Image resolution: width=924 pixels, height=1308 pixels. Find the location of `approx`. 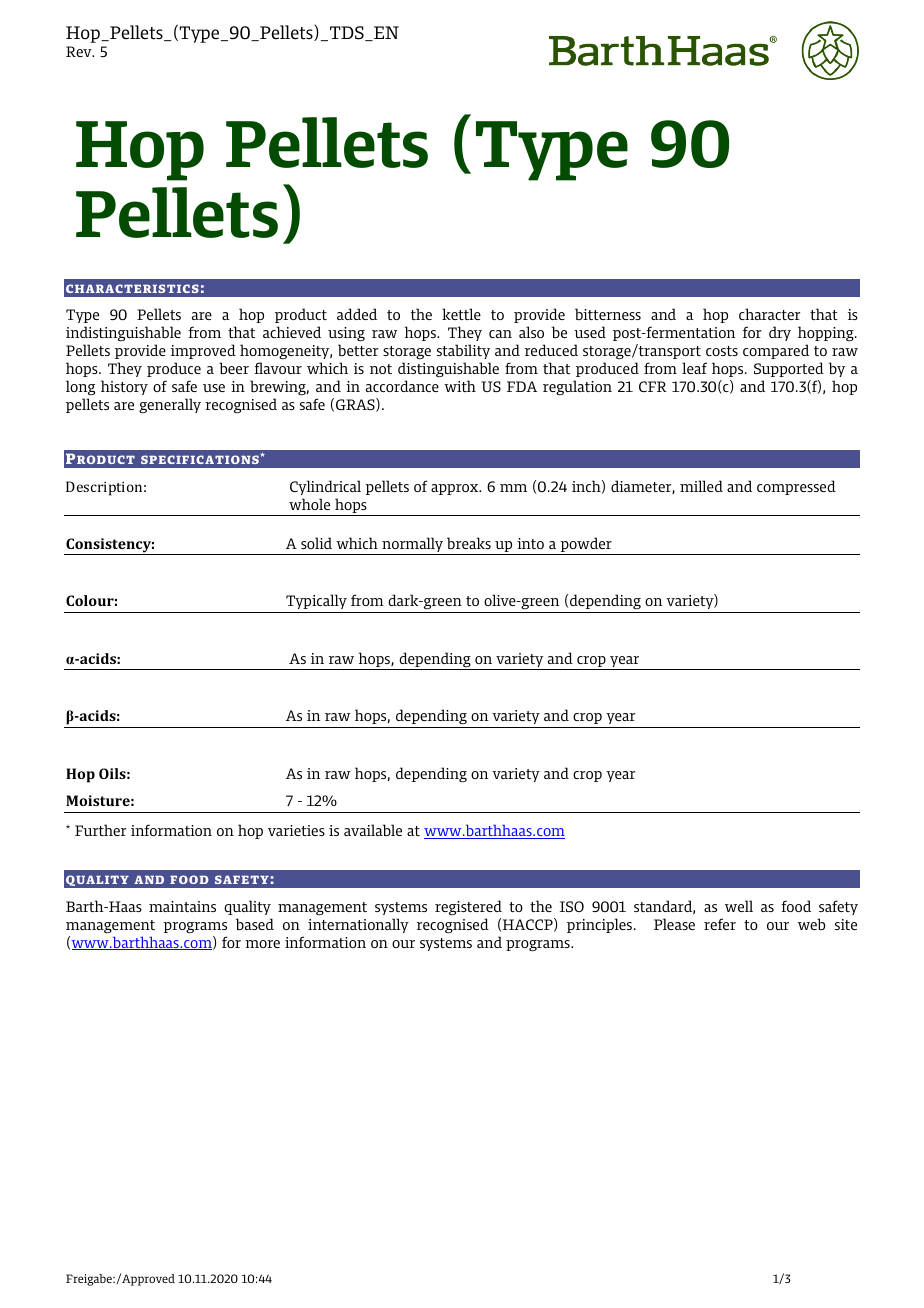

approx is located at coordinates (456, 489).
